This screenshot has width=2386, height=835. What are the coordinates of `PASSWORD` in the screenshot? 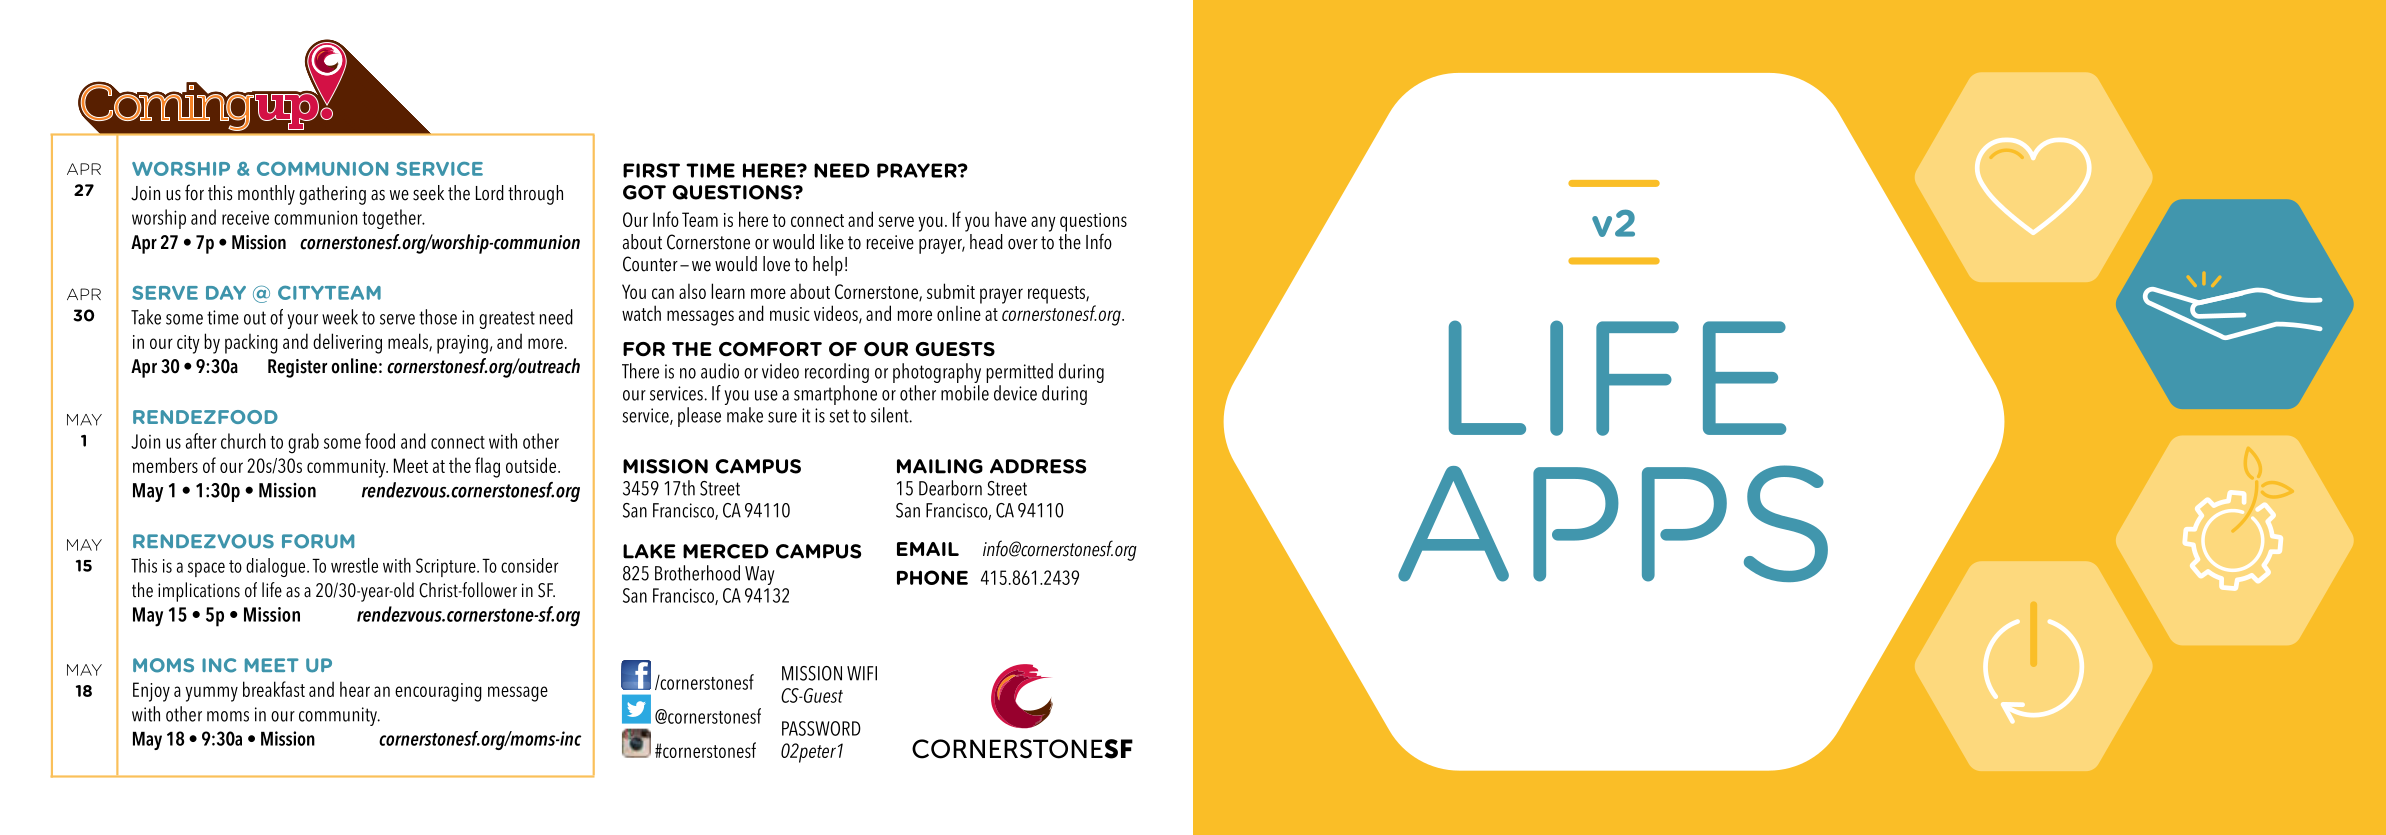 It's located at (821, 728).
